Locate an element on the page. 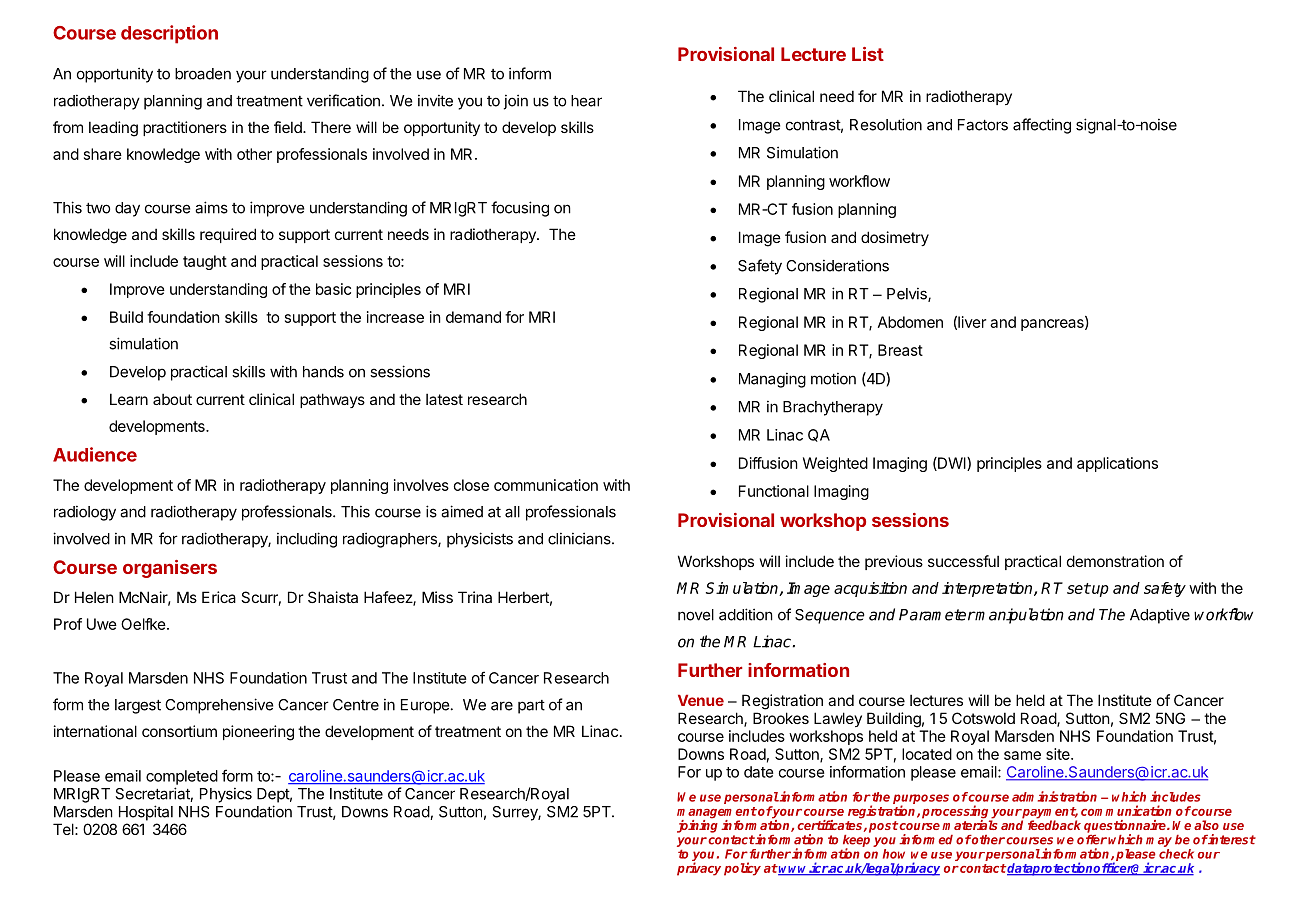 This page has height=924, width=1308. aims is located at coordinates (211, 207).
